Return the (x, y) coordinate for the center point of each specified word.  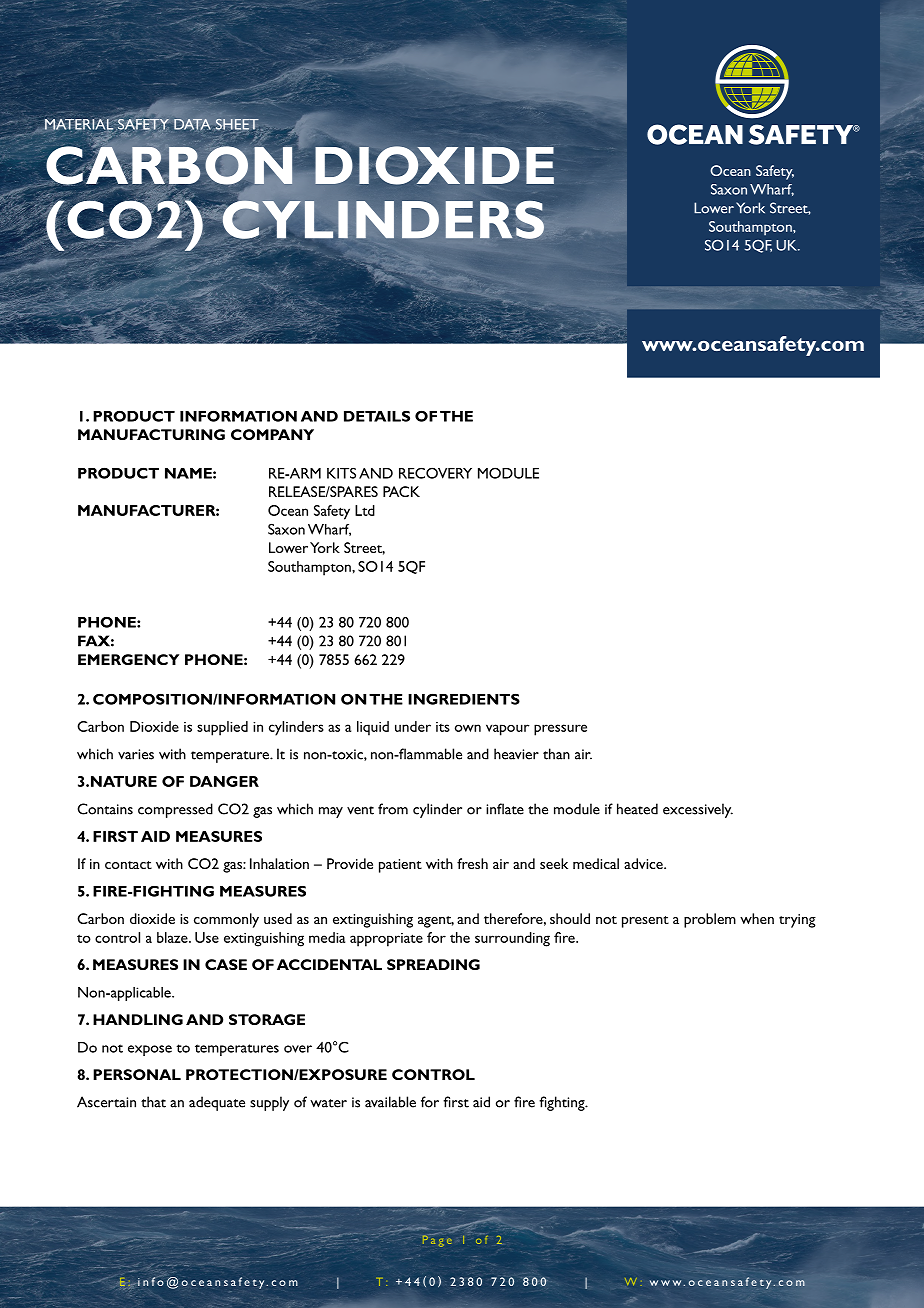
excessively (698, 810)
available (390, 1102)
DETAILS (377, 416)
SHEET (237, 124)
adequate (217, 1103)
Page (437, 1240)
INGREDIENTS (464, 699)
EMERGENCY (128, 659)
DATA (192, 124)
